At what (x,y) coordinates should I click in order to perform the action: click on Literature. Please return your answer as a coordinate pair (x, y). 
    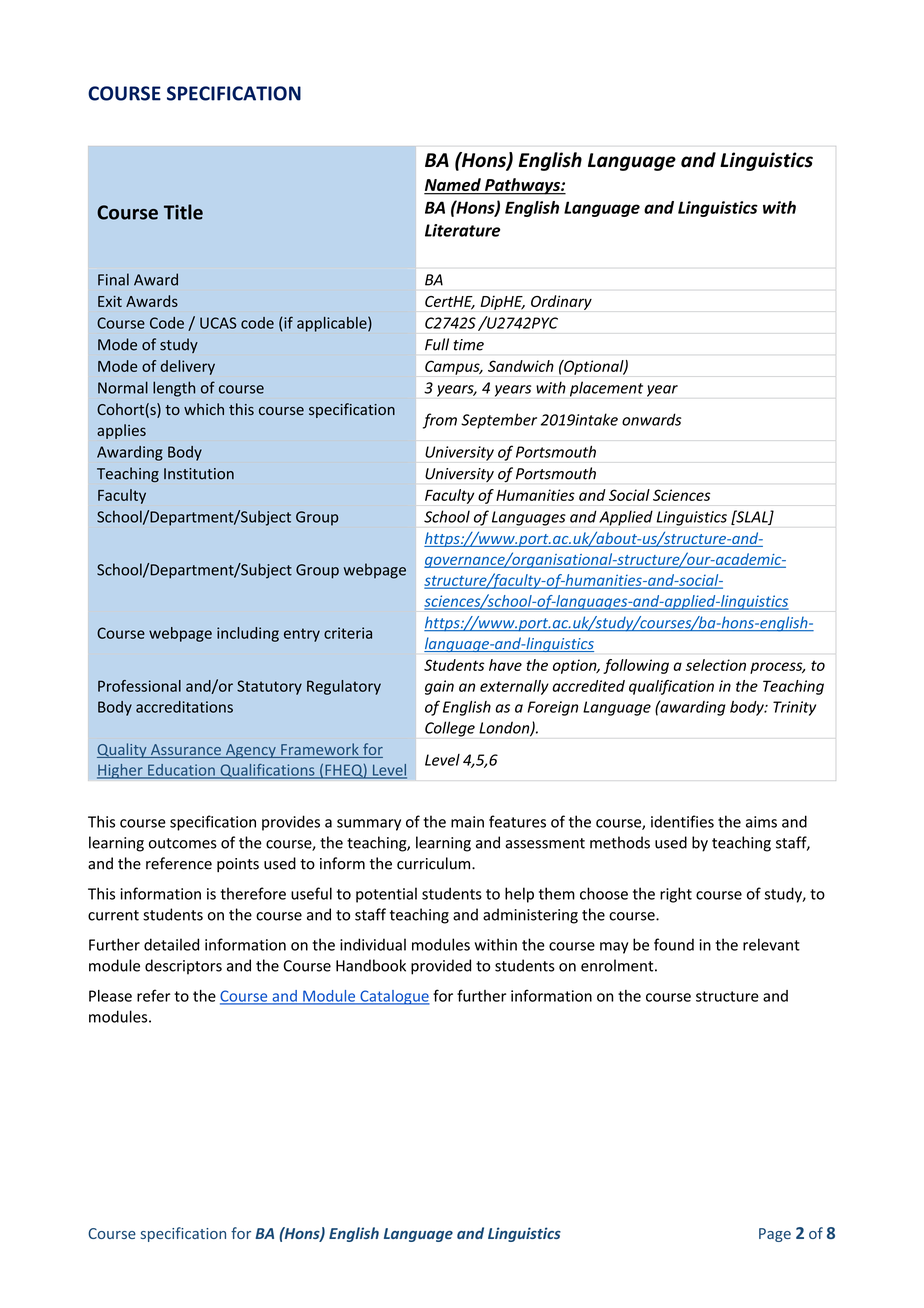
    Looking at the image, I should click on (462, 230).
